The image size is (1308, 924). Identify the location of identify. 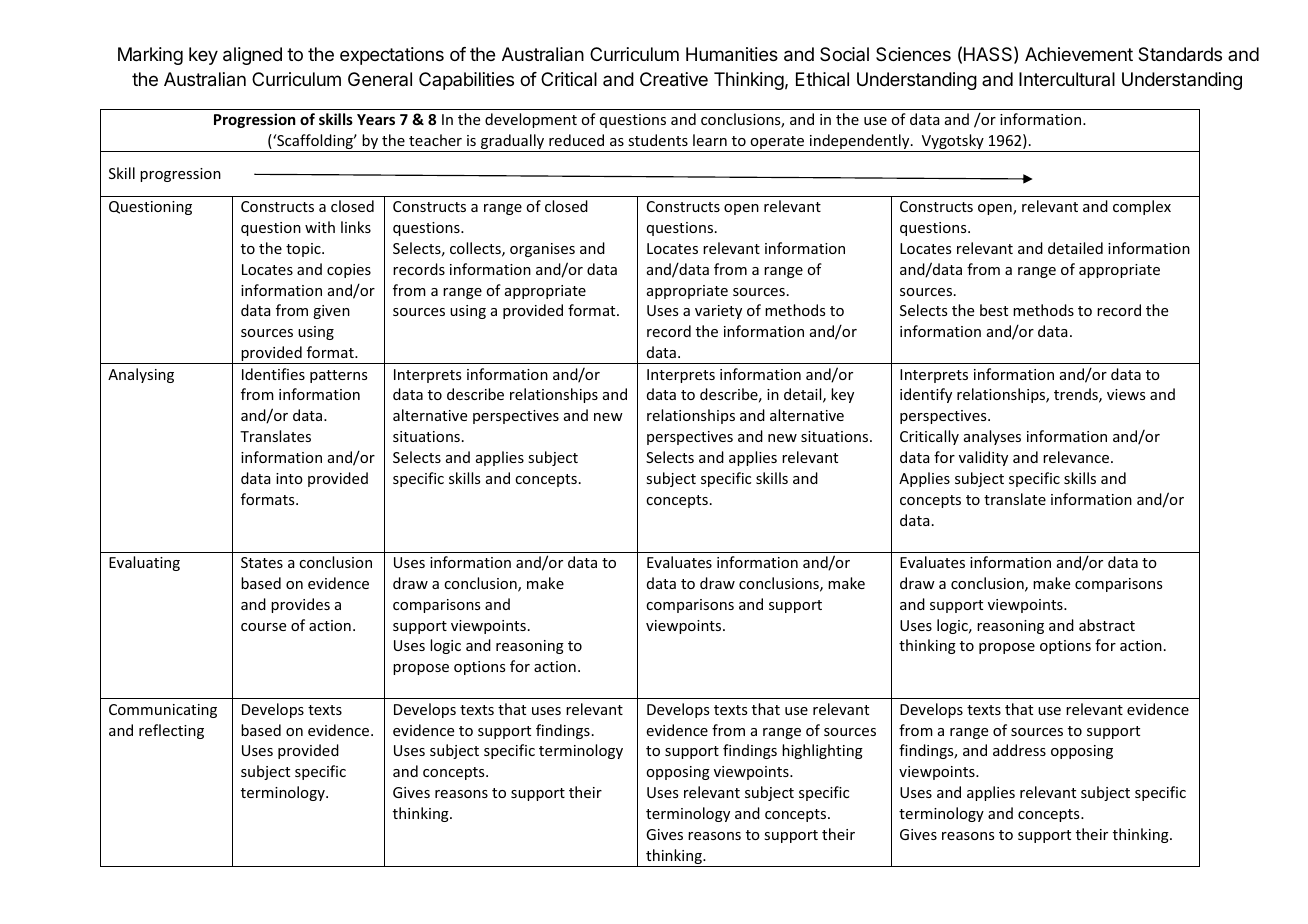
(926, 395).
